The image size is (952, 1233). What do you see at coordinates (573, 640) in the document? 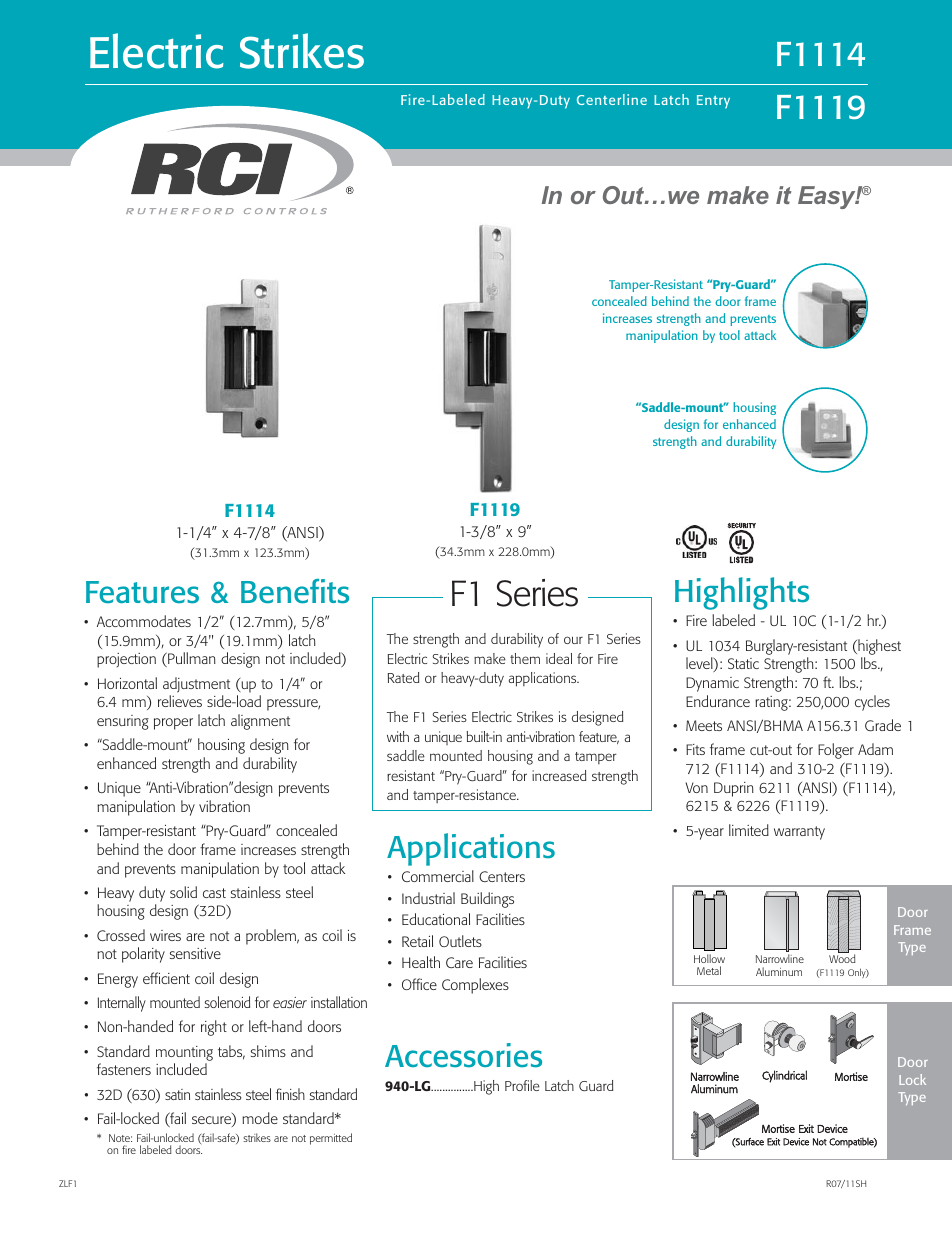
I see `our` at bounding box center [573, 640].
